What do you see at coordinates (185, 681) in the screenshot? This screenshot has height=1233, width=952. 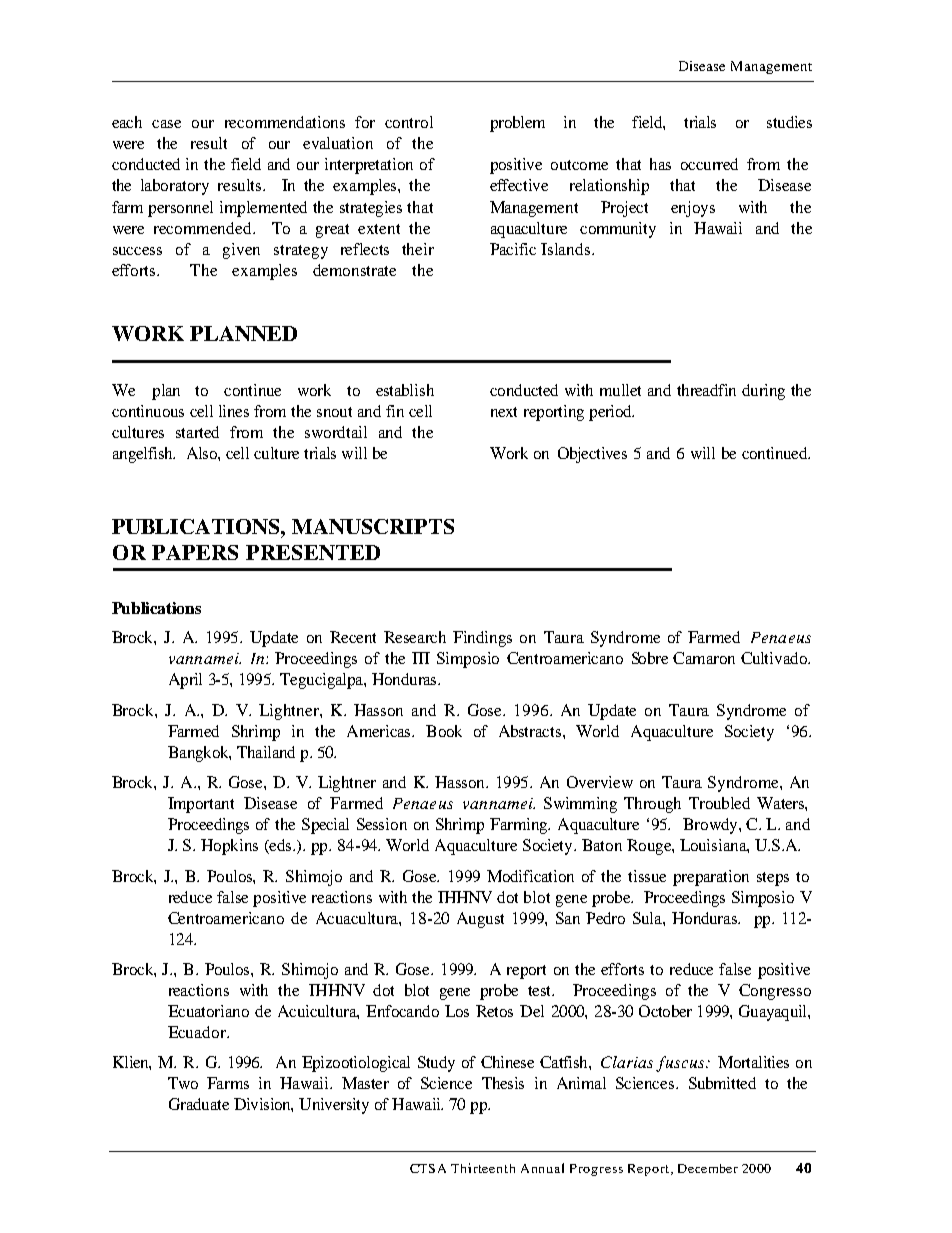 I see `April` at bounding box center [185, 681].
